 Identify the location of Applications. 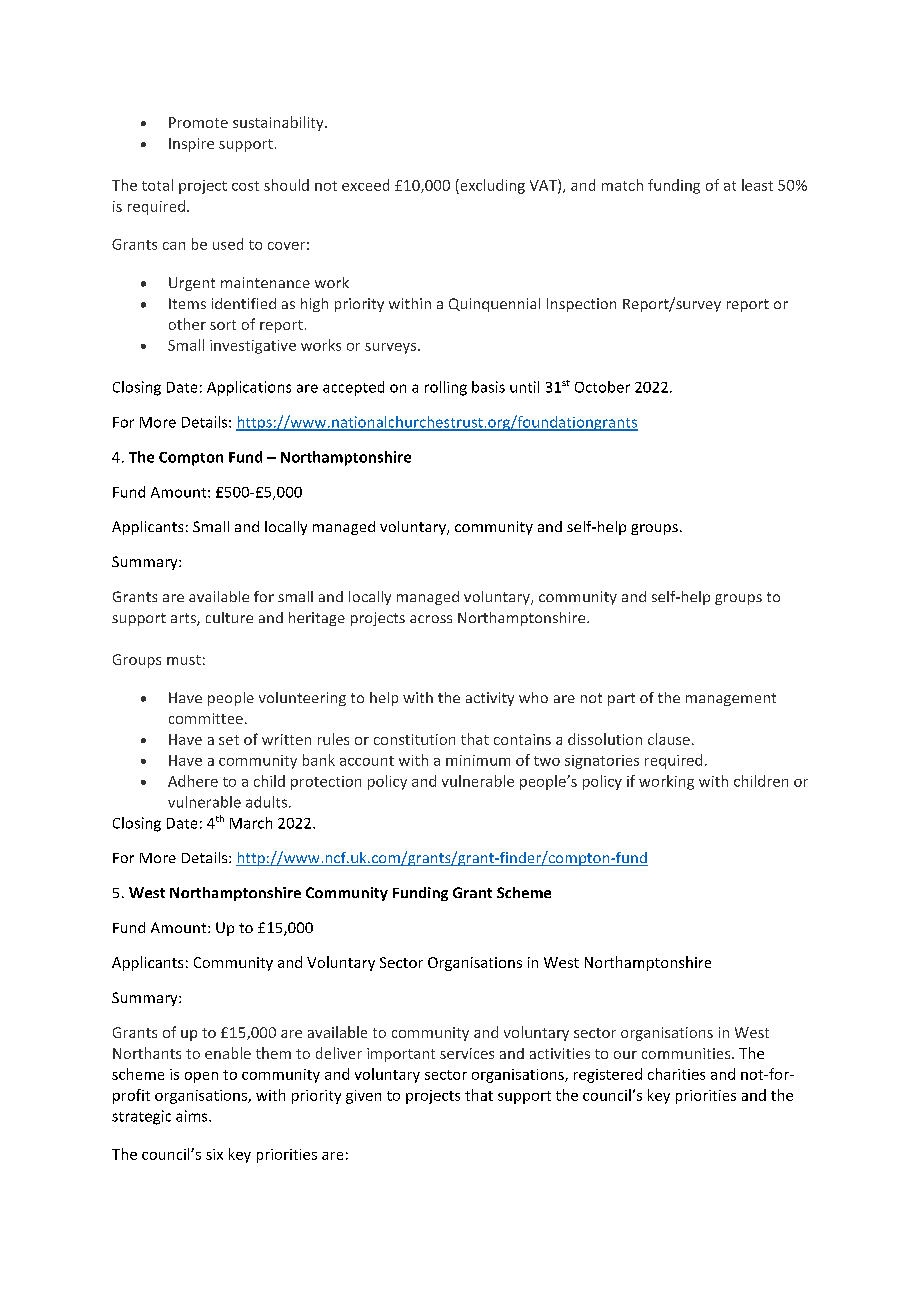
(249, 388).
